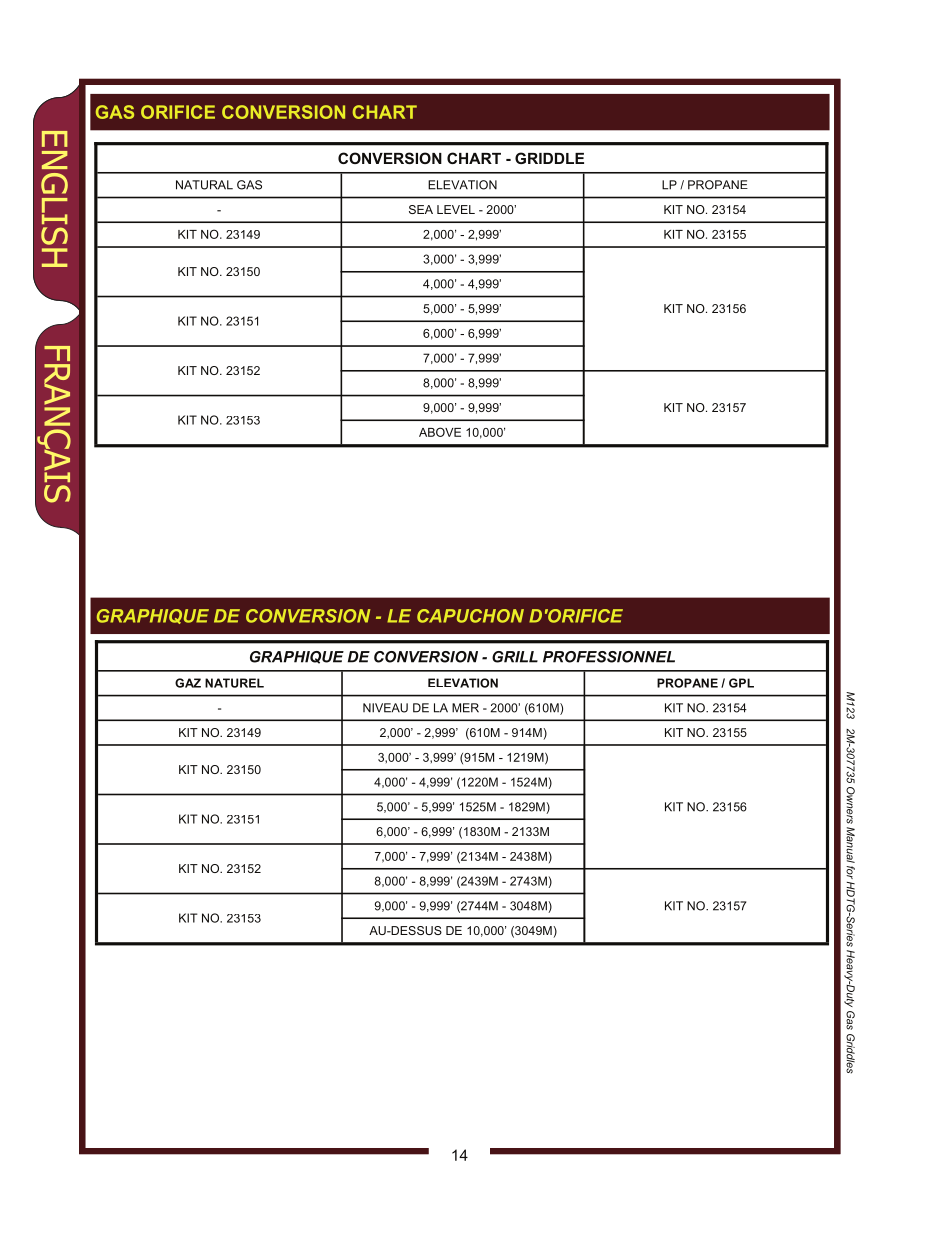  What do you see at coordinates (204, 185) in the screenshot?
I see `NATURAL` at bounding box center [204, 185].
